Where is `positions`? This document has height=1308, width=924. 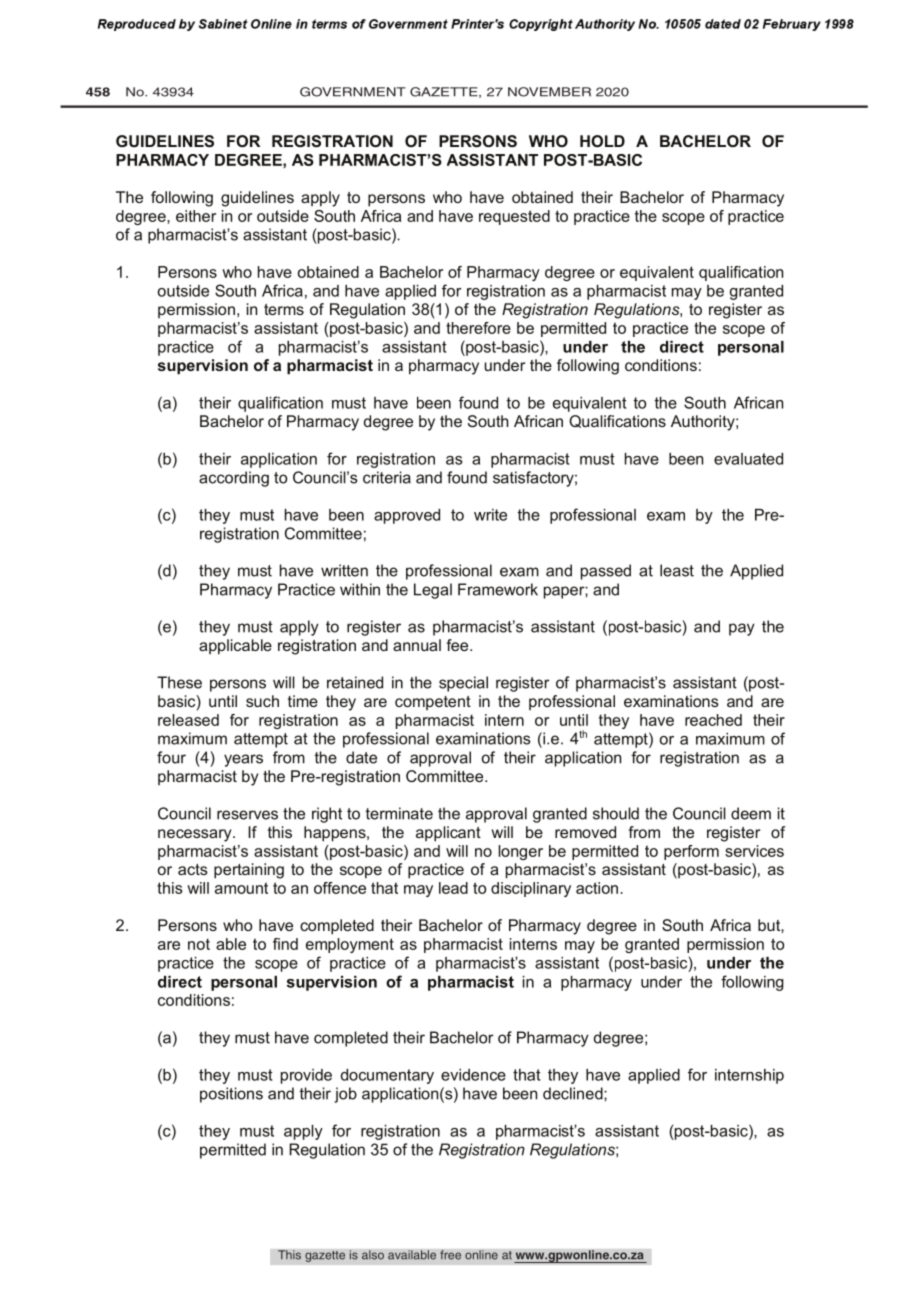
positions is located at coordinates (231, 1095).
